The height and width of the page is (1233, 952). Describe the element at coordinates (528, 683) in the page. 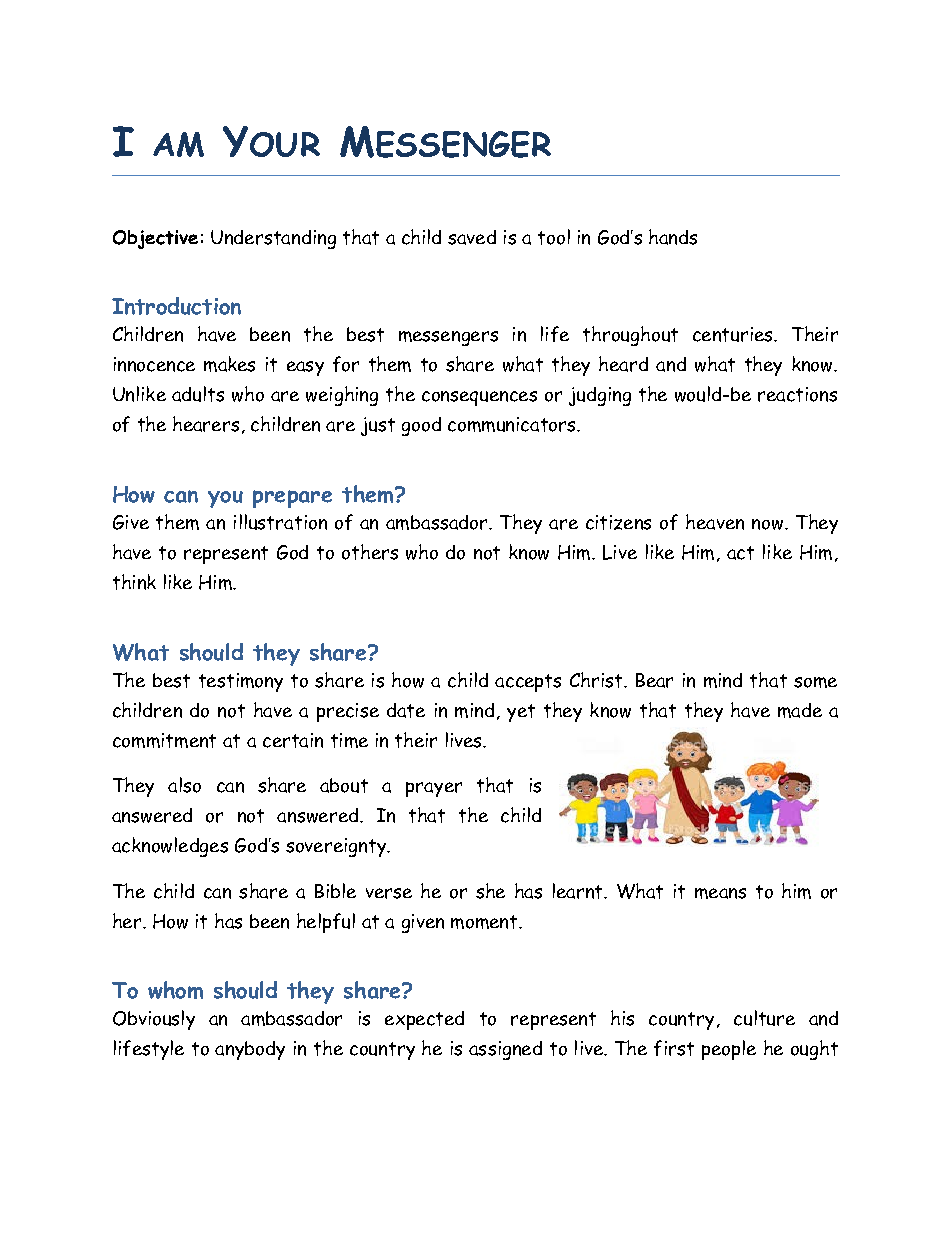

I see `accepts` at that location.
